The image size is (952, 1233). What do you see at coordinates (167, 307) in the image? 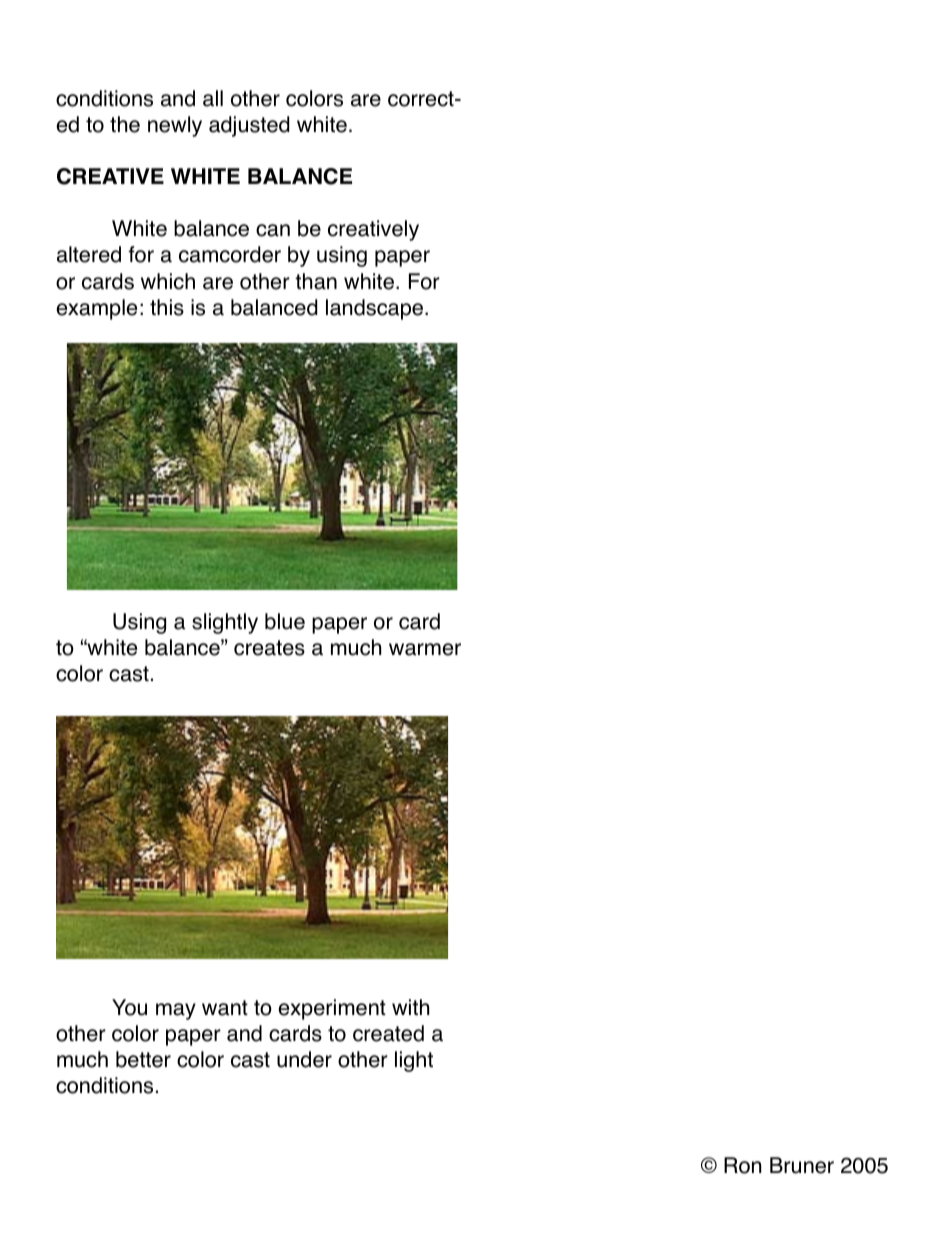
I see `this` at bounding box center [167, 307].
